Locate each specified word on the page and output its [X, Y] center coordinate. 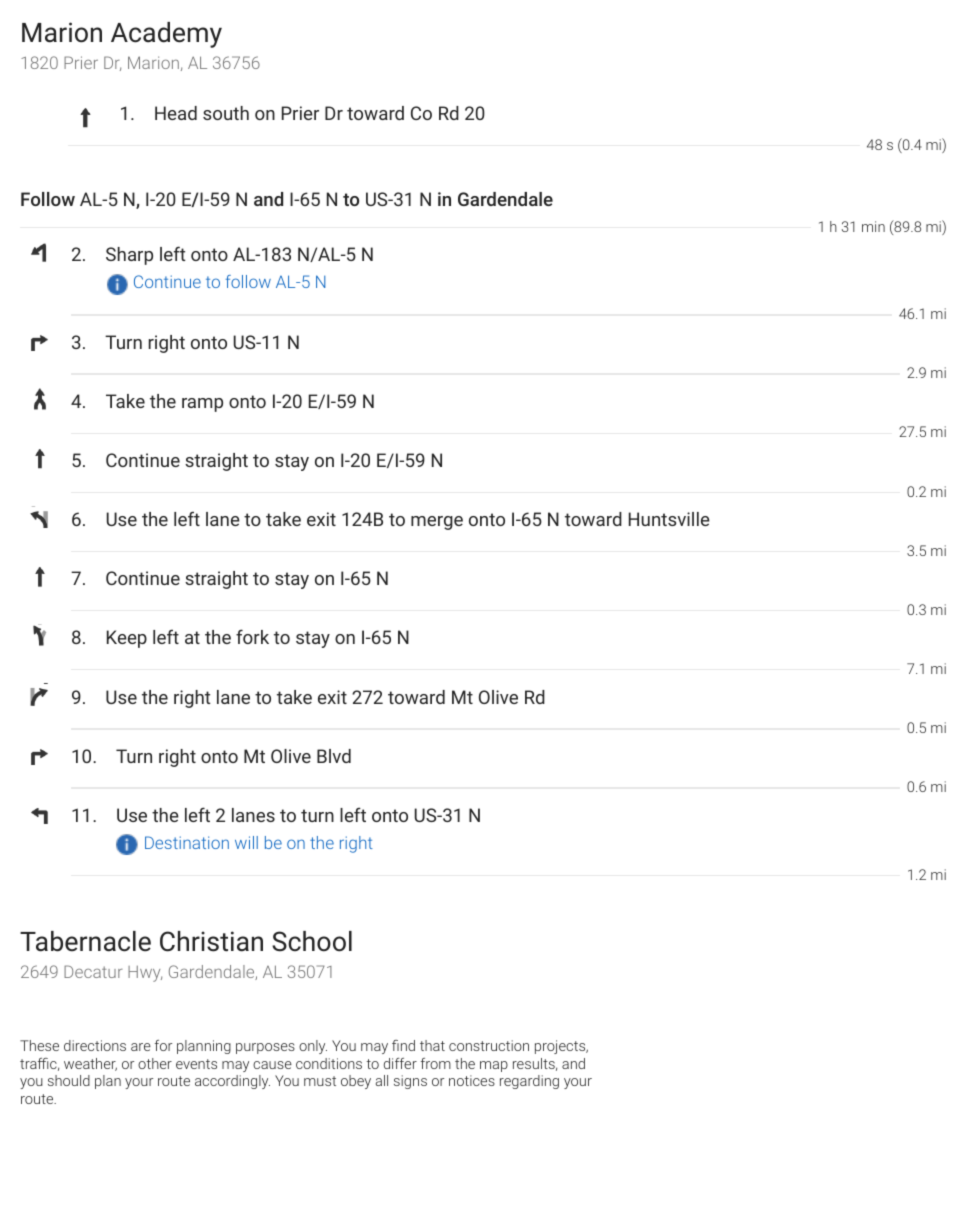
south [226, 113]
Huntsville [669, 519]
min [873, 226]
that [432, 1045]
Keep [127, 639]
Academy [166, 35]
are [141, 1047]
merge [437, 523]
